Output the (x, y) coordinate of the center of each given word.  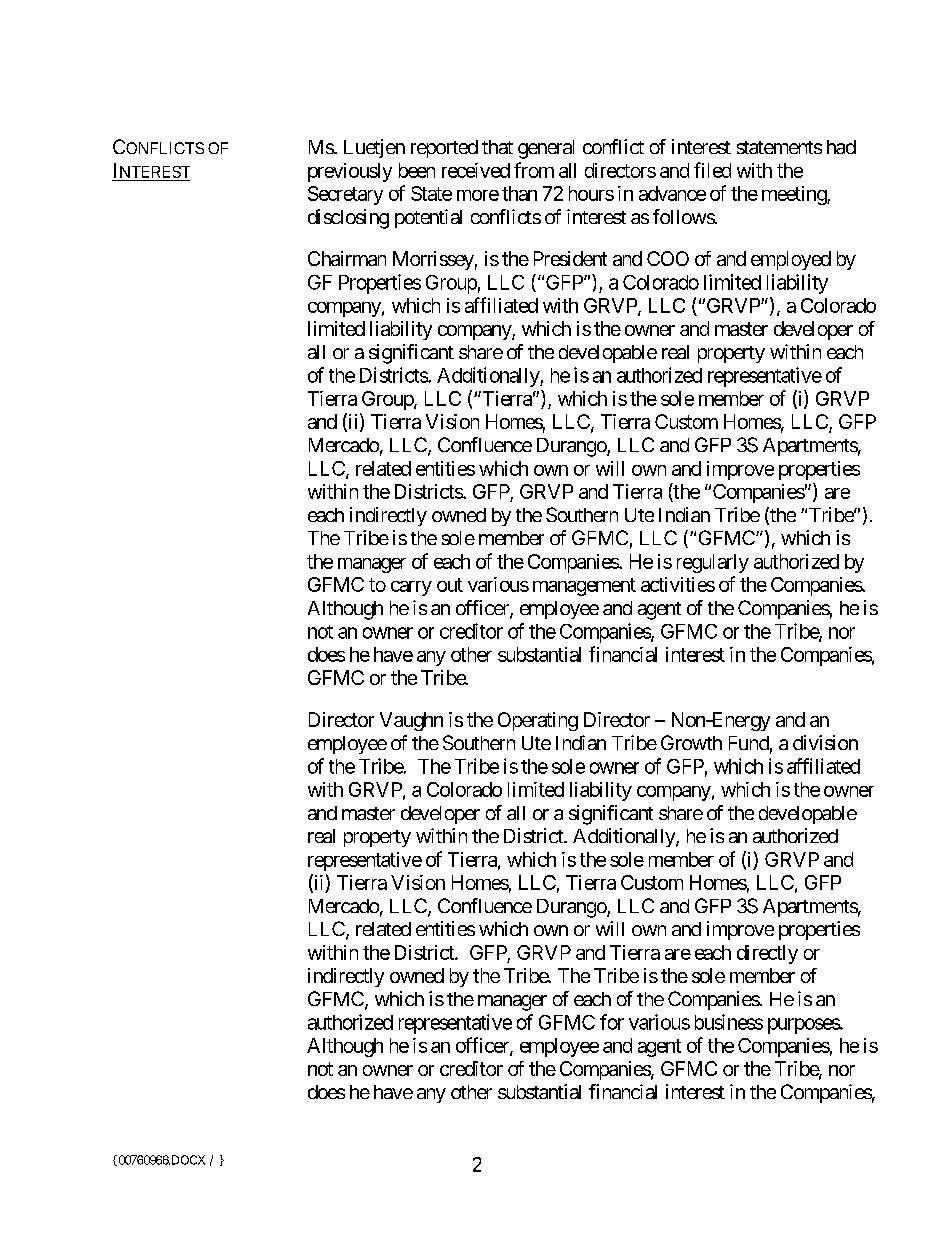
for (612, 1022)
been (417, 170)
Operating (538, 721)
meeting (795, 195)
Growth (691, 742)
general (546, 149)
